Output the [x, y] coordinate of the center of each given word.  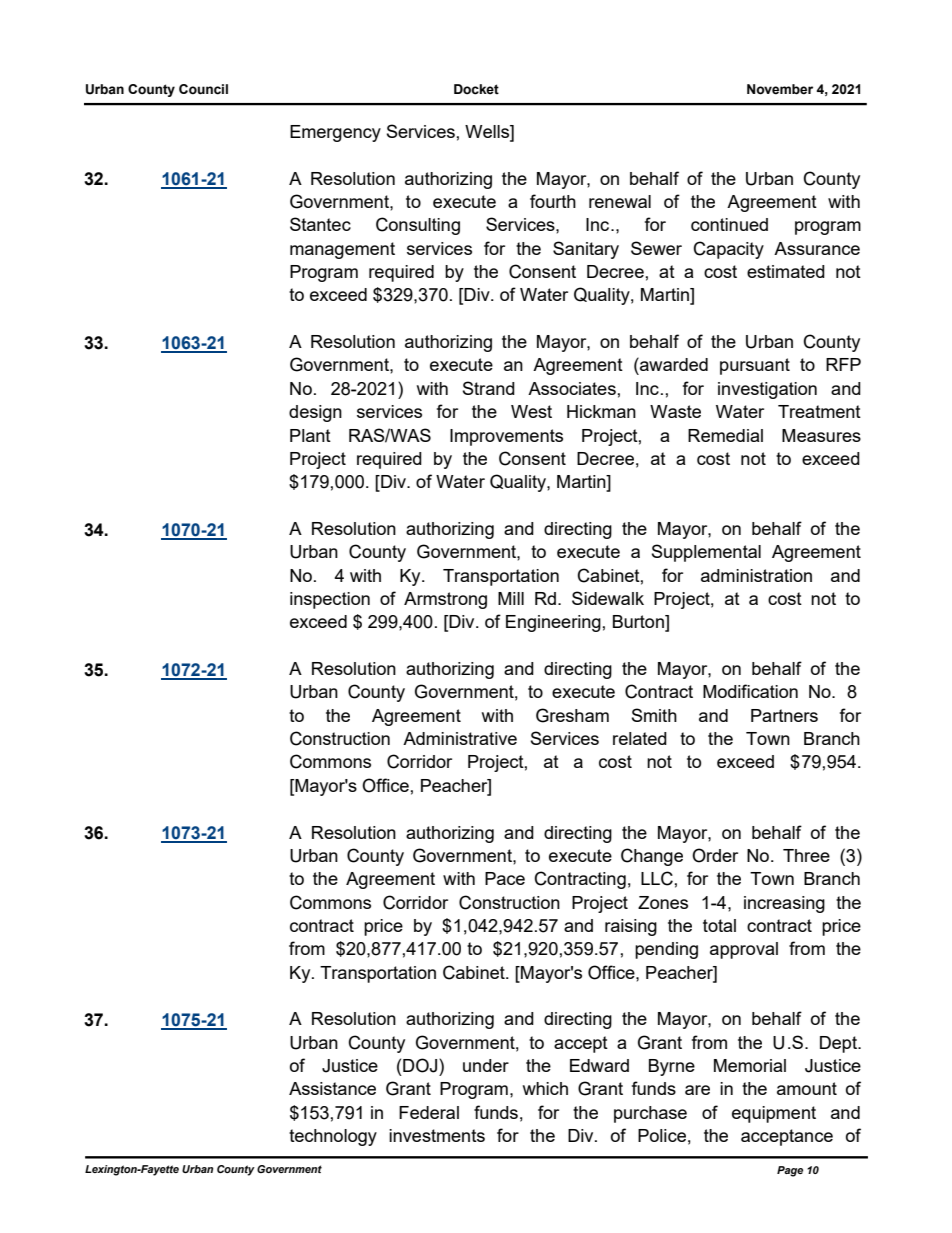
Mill [511, 598]
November [780, 89]
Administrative [460, 738]
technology [333, 1137]
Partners [784, 715]
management [342, 250]
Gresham [572, 715]
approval [744, 950]
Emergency [335, 133]
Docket [476, 89]
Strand [488, 388]
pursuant [755, 366]
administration [756, 575]
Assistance [332, 1088]
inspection [330, 600]
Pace [505, 878]
